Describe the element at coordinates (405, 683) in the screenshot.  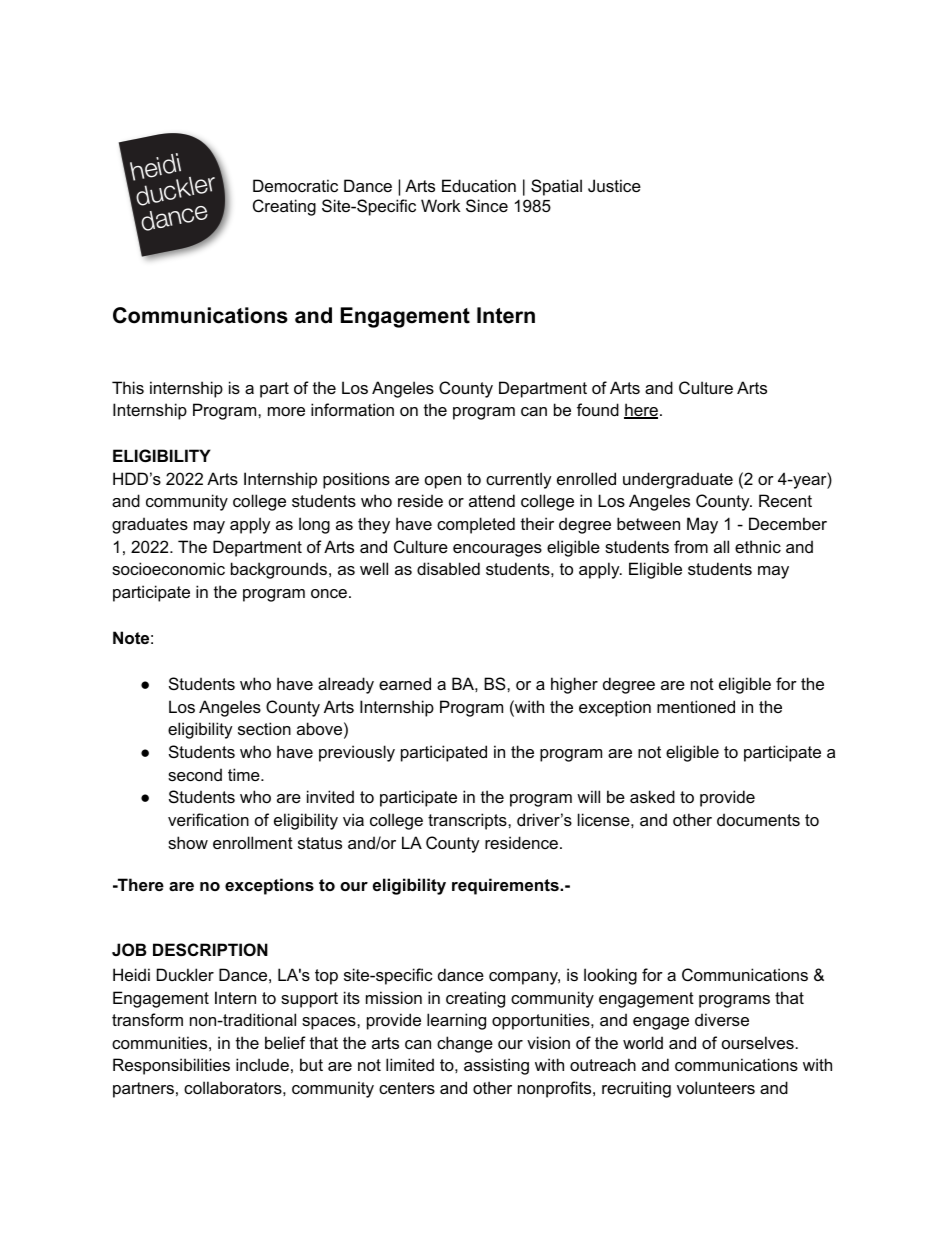
I see `earned` at that location.
